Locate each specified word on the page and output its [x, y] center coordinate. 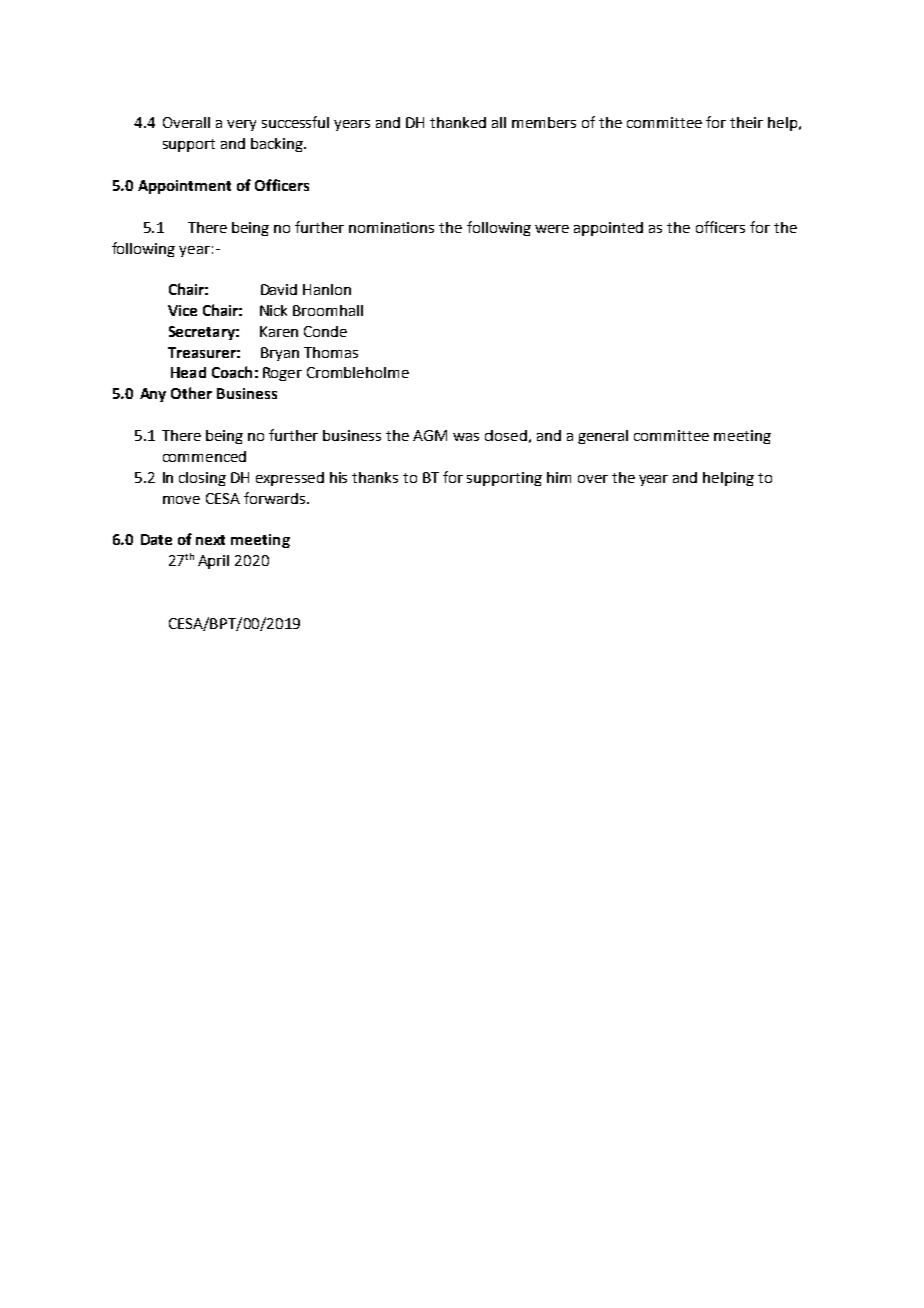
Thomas [331, 352]
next [210, 540]
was [466, 437]
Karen [279, 331]
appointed [608, 229]
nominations [391, 227]
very [241, 125]
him [559, 477]
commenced [204, 456]
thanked [458, 122]
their [746, 122]
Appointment [184, 187]
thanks [375, 477]
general [603, 437]
